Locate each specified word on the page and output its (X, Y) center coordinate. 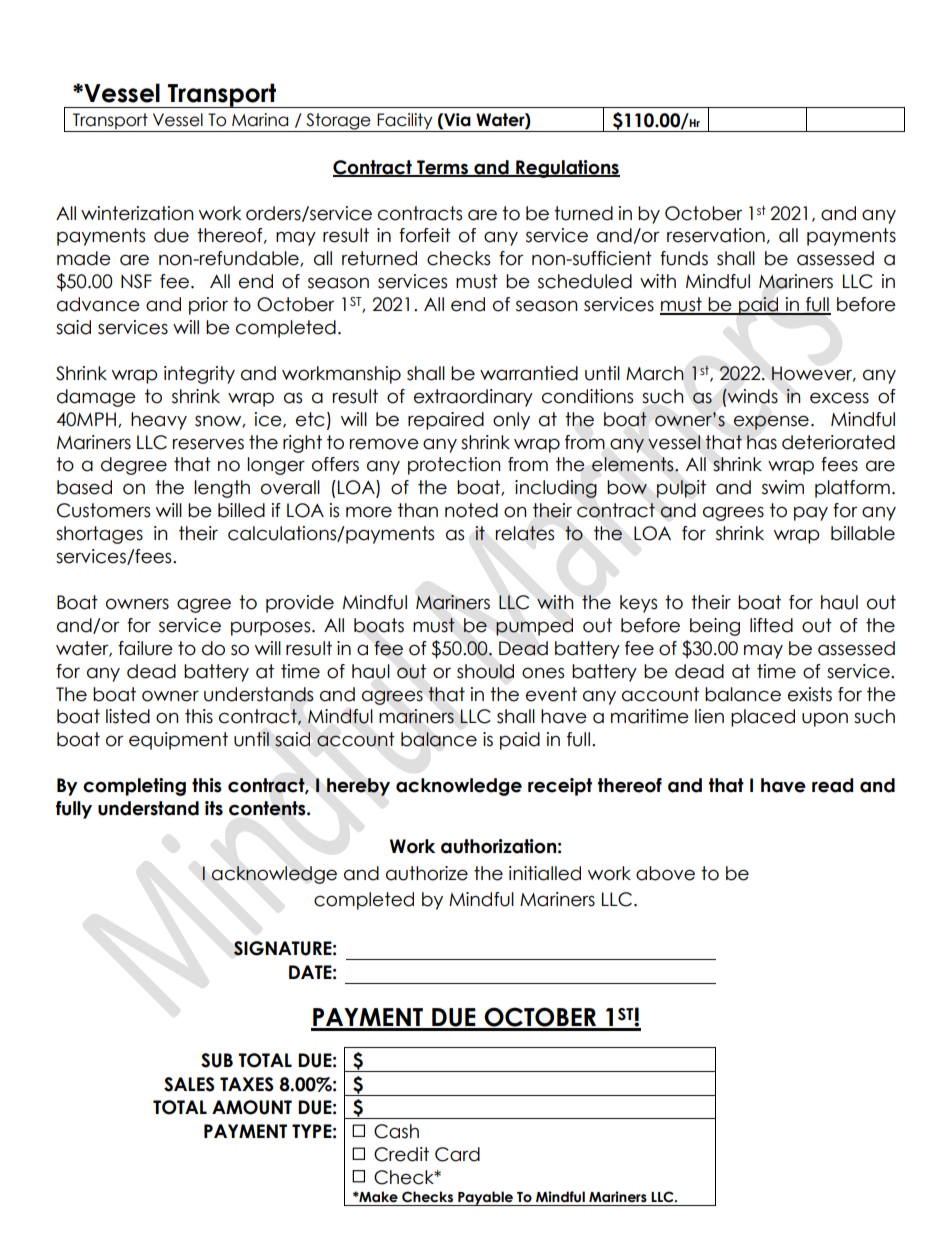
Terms (442, 168)
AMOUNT (252, 1107)
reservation (716, 235)
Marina (260, 120)
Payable (485, 1198)
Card (457, 1154)
